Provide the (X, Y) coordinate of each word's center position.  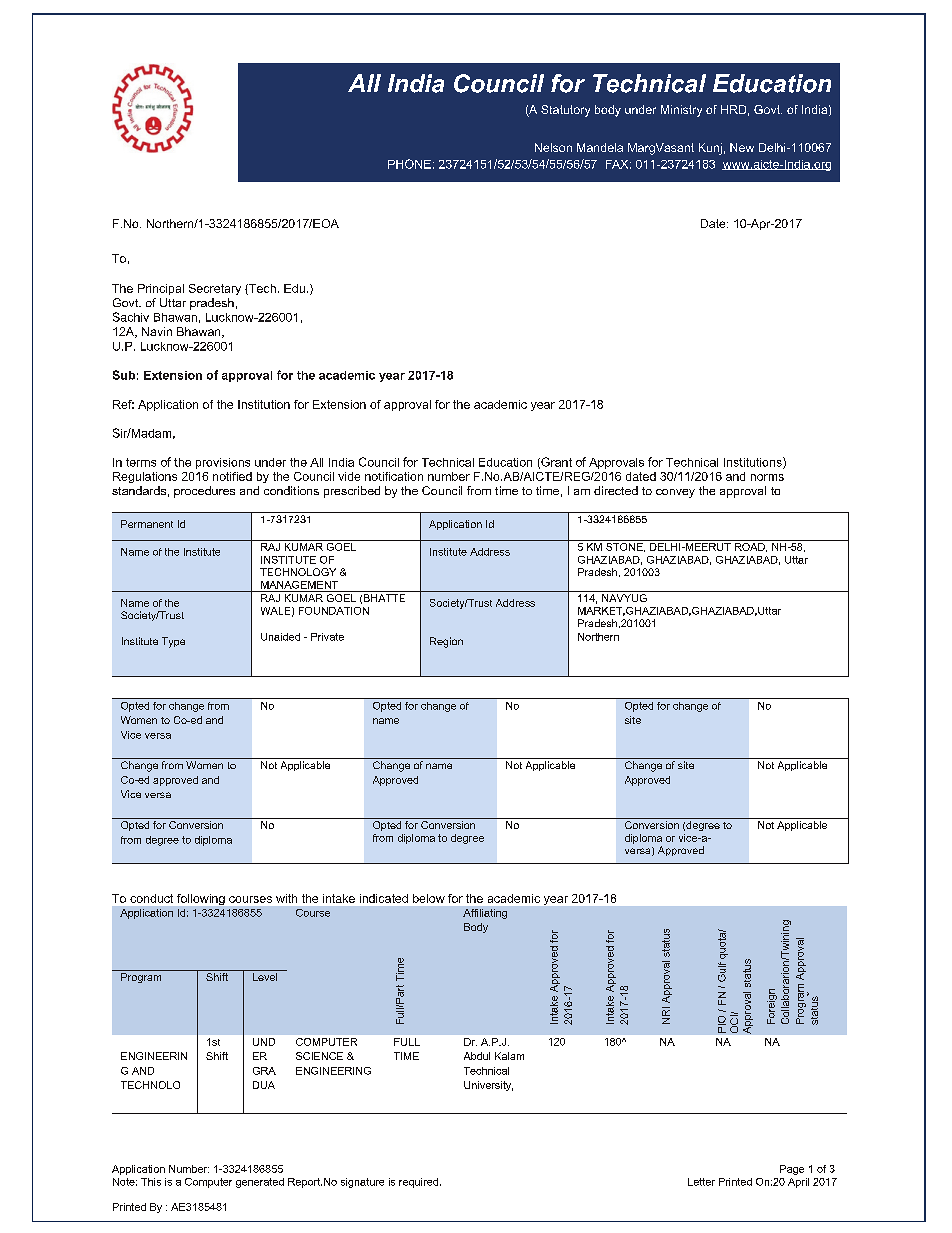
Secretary (215, 289)
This (151, 1182)
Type (173, 642)
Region (446, 642)
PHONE (409, 164)
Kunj (710, 149)
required (418, 1183)
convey (675, 493)
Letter (701, 1182)
